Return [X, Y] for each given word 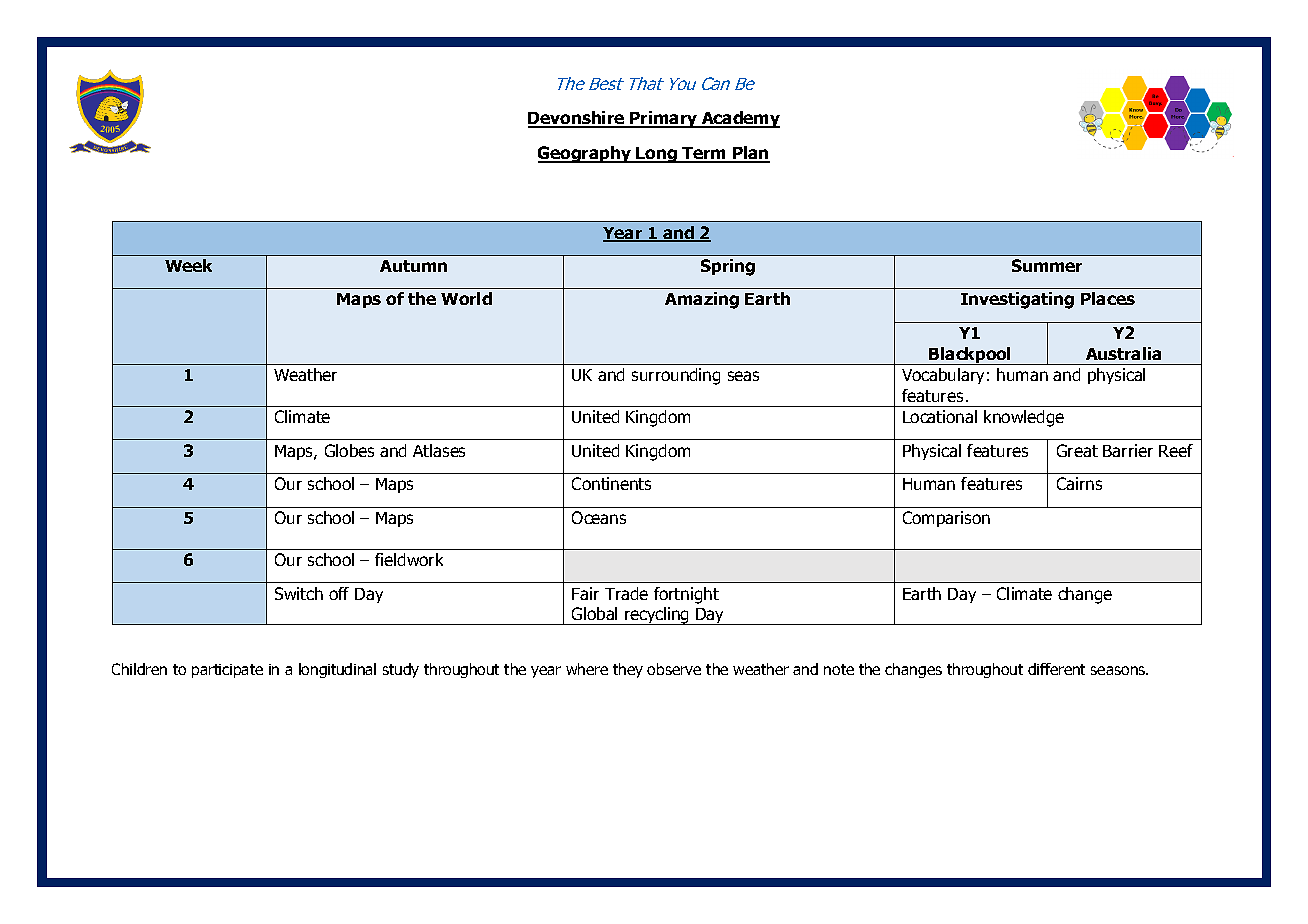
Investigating [1017, 300]
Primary [664, 119]
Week [188, 265]
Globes [349, 450]
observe [674, 669]
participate [227, 671]
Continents [611, 483]
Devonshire [577, 119]
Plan [750, 154]
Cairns [1079, 483]
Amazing [702, 300]
